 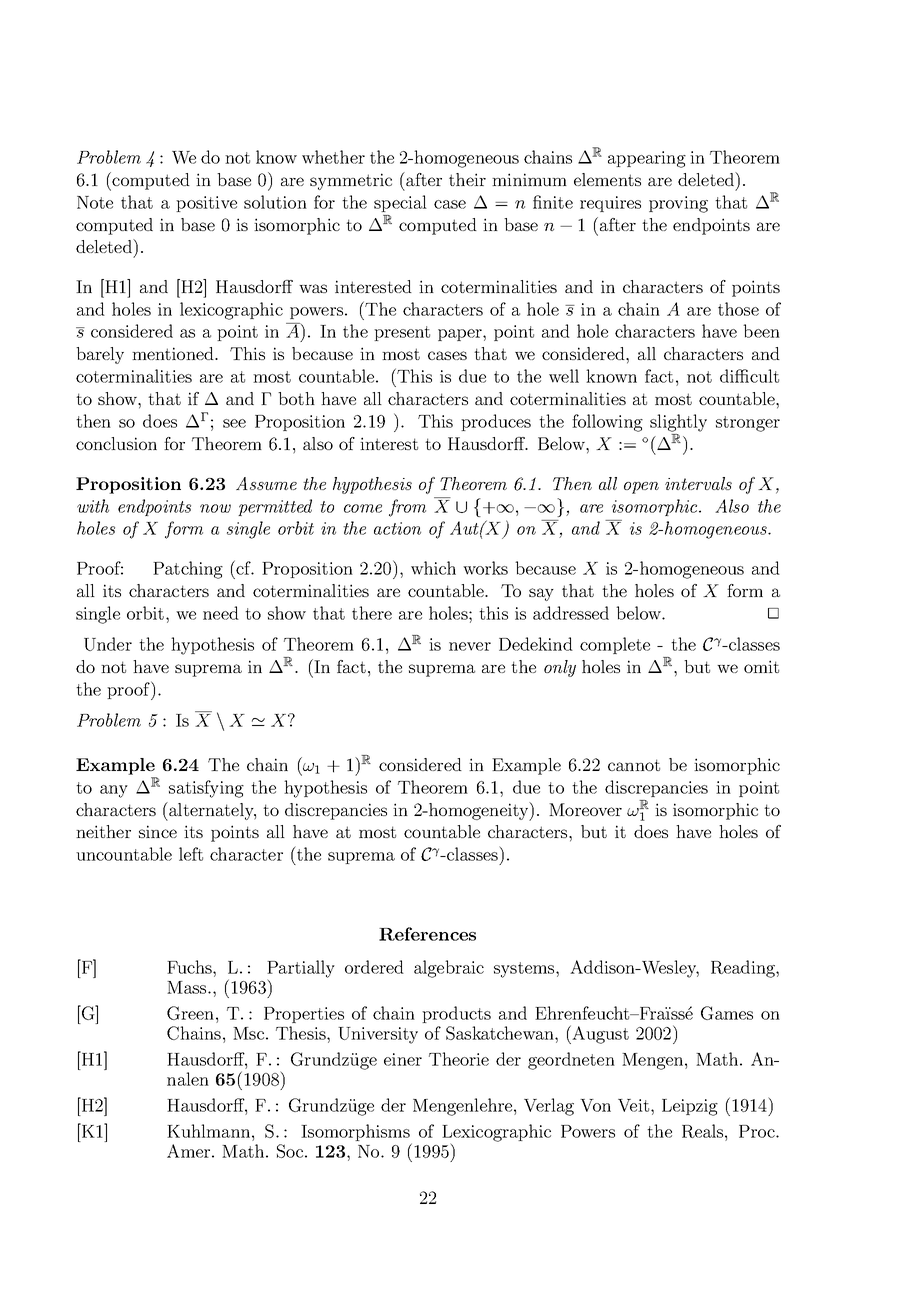 I want to click on complete, so click(x=615, y=645).
